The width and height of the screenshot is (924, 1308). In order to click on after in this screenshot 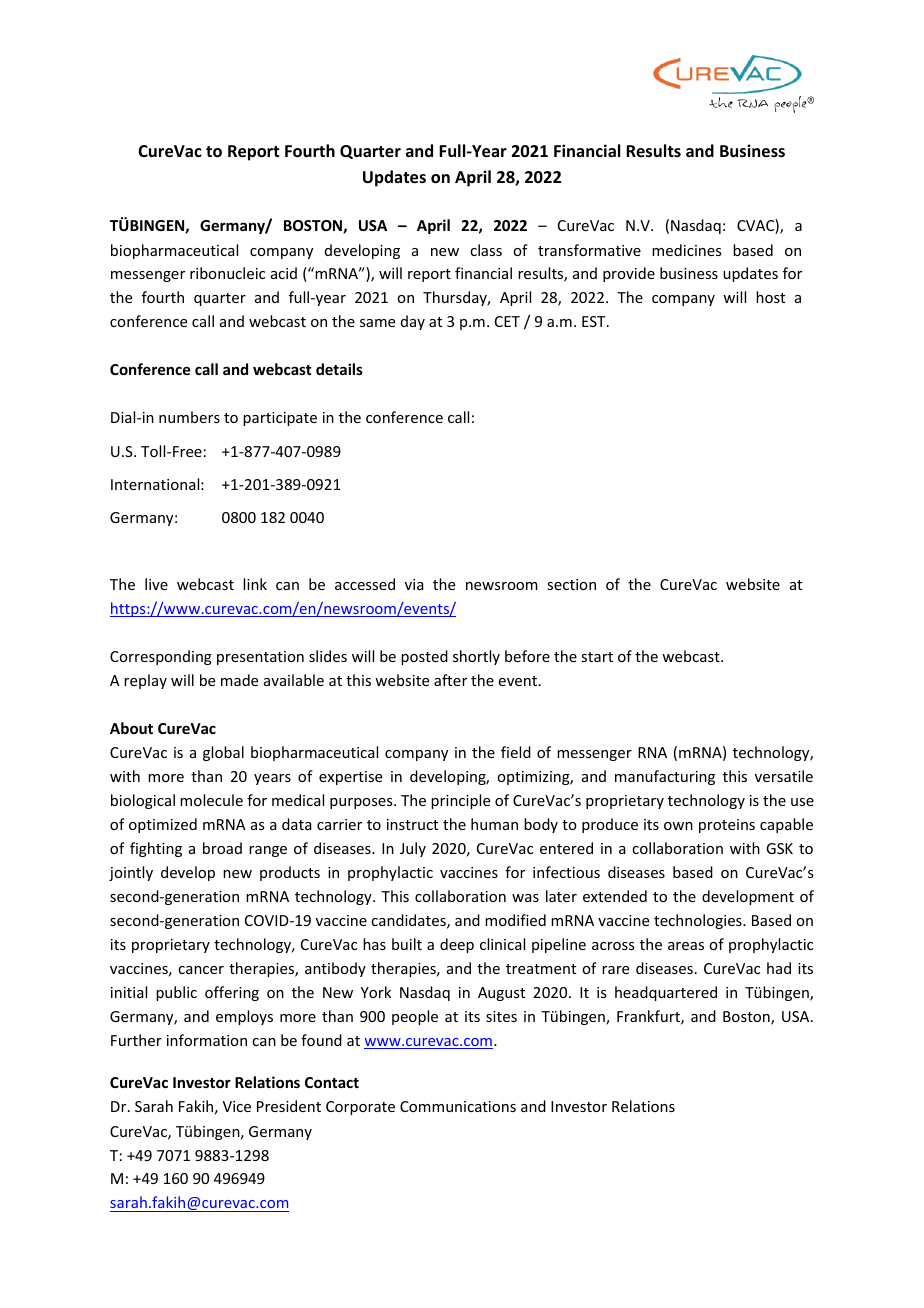, I will do `click(450, 680)`.
